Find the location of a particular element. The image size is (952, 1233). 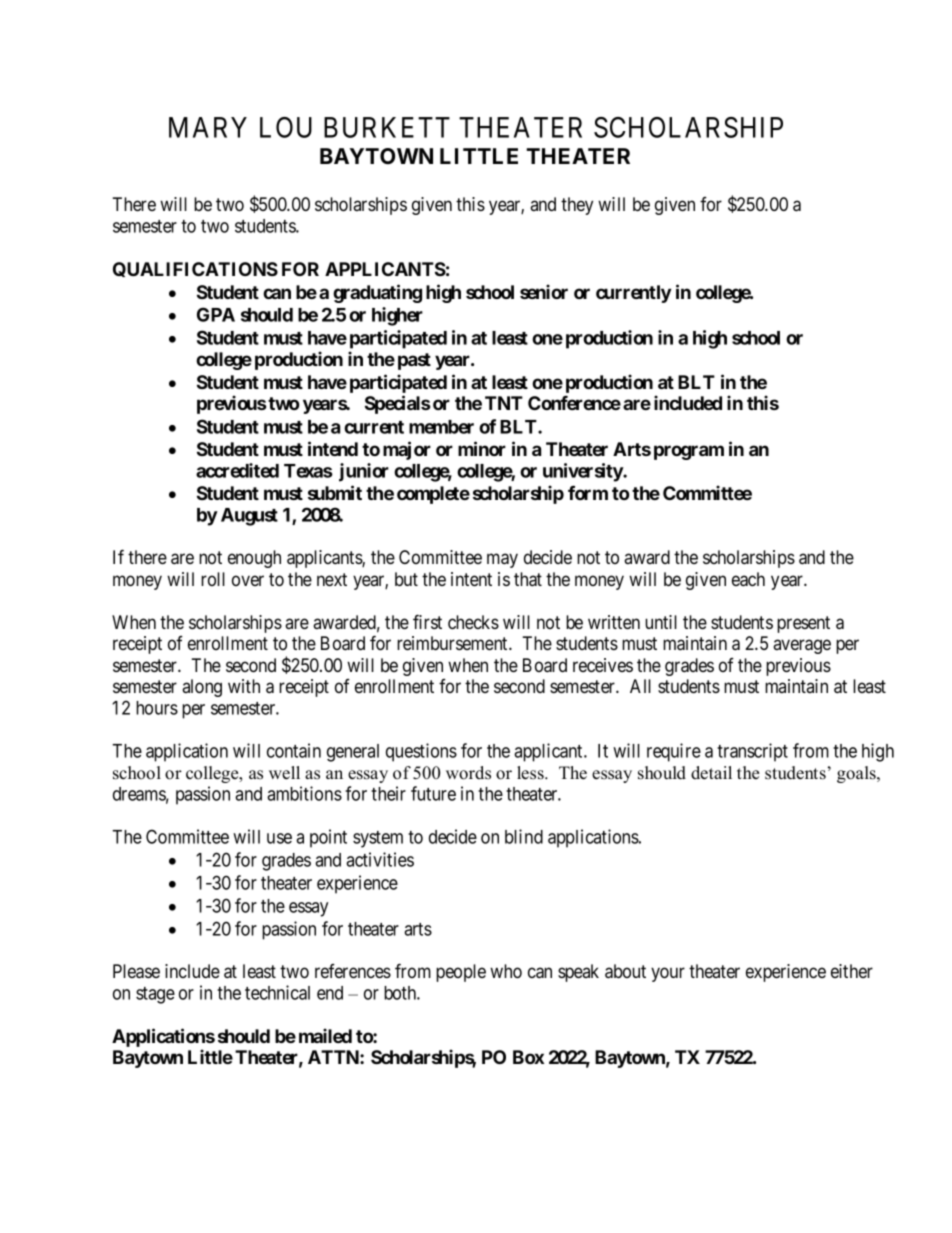

Box is located at coordinates (528, 1057).
